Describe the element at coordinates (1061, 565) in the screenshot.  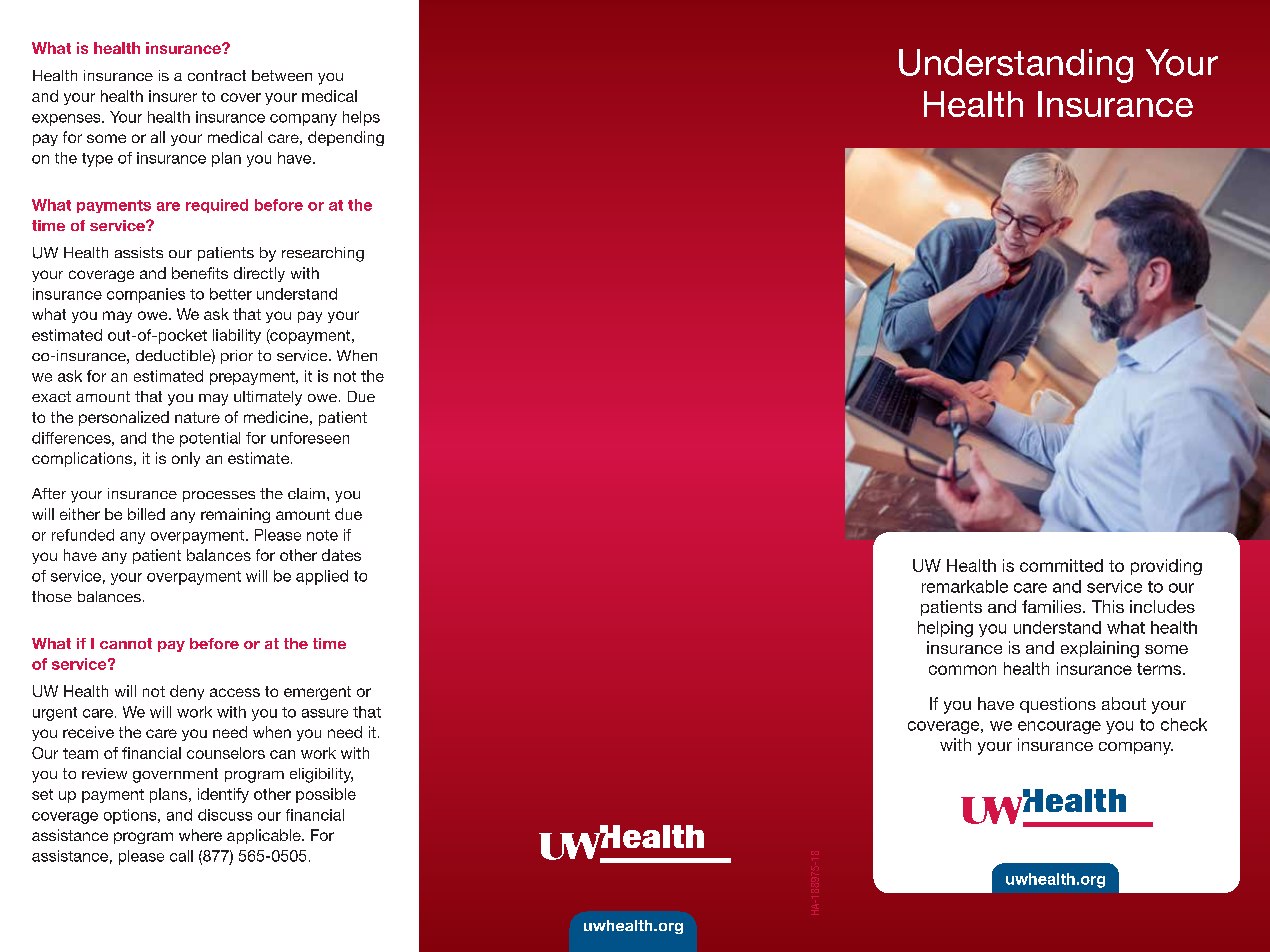
I see `committed` at that location.
